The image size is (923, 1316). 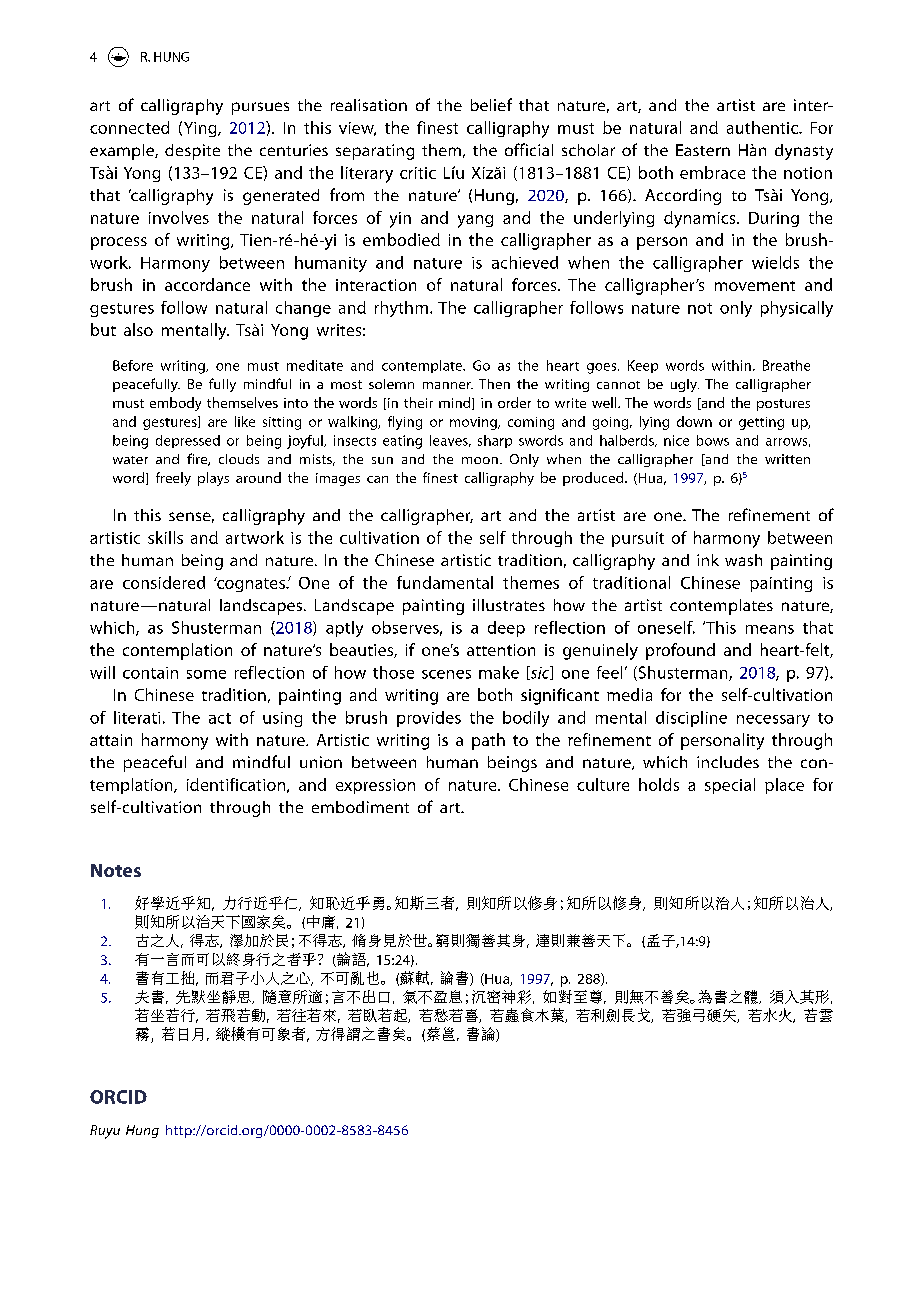 I want to click on special, so click(x=730, y=786).
